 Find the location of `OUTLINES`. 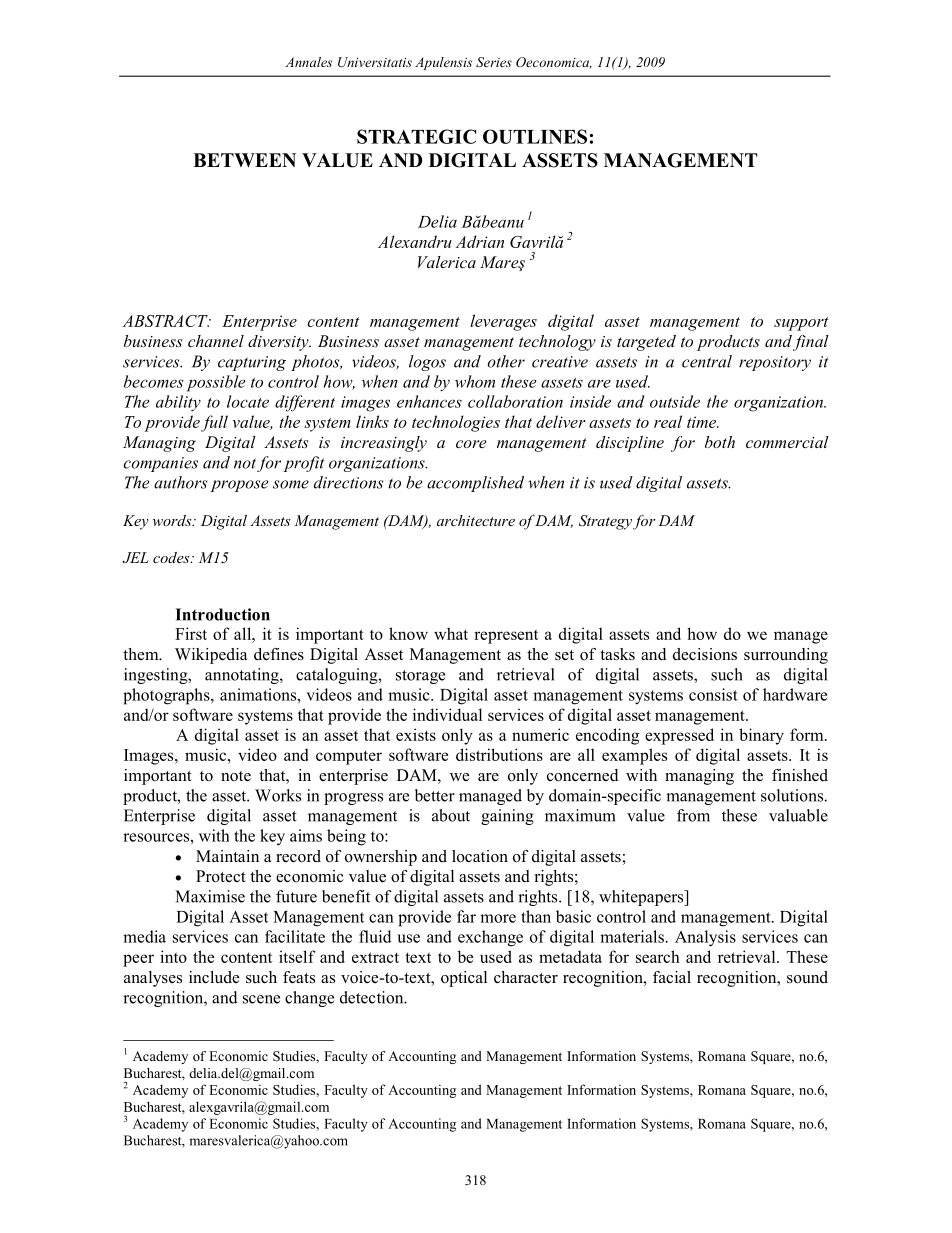

OUTLINES is located at coordinates (535, 136).
